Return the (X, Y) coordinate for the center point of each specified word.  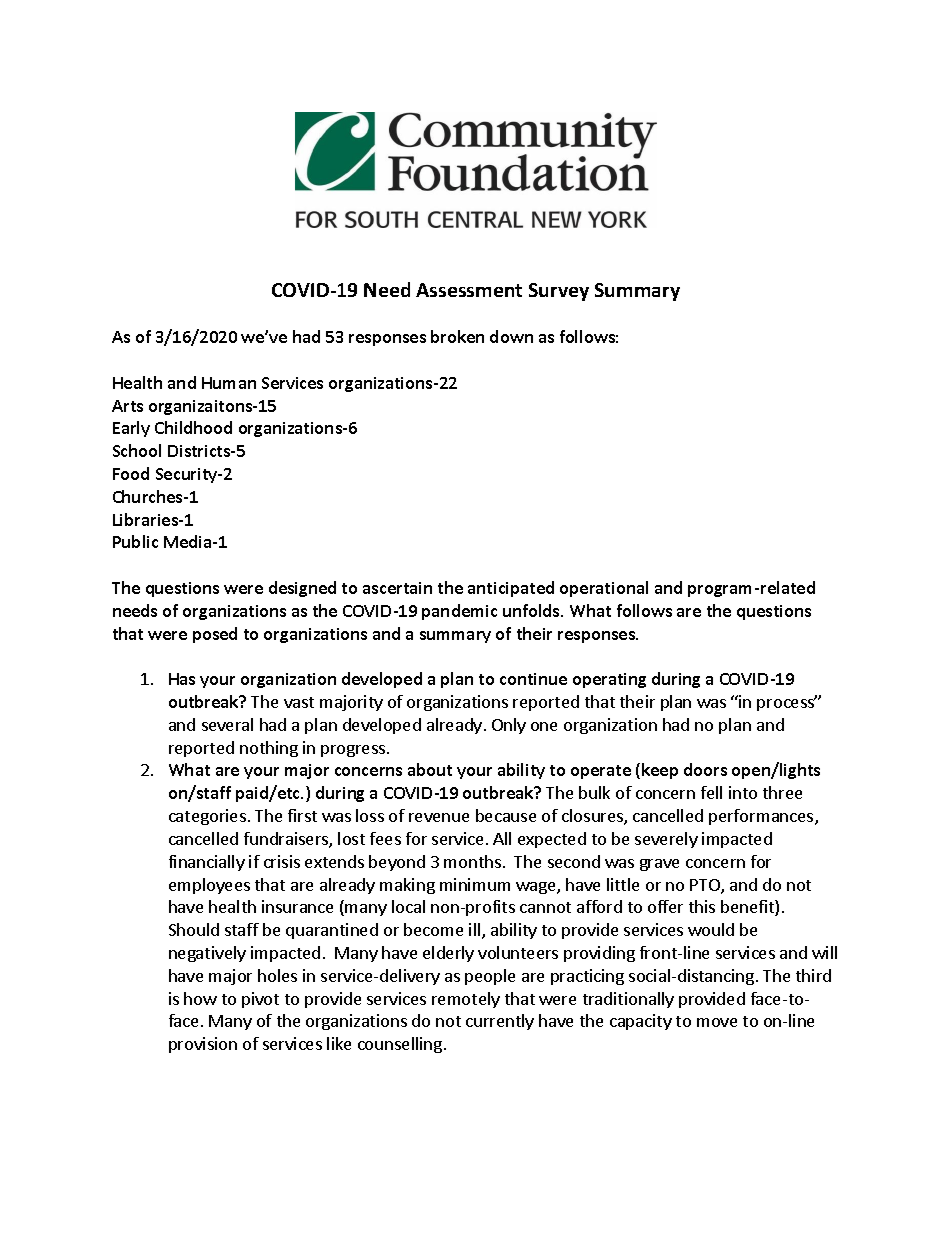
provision (203, 1045)
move (717, 1022)
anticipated (511, 589)
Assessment (469, 290)
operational (604, 589)
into (743, 792)
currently (500, 1022)
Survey (559, 292)
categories (207, 817)
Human (229, 383)
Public (135, 541)
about (430, 769)
